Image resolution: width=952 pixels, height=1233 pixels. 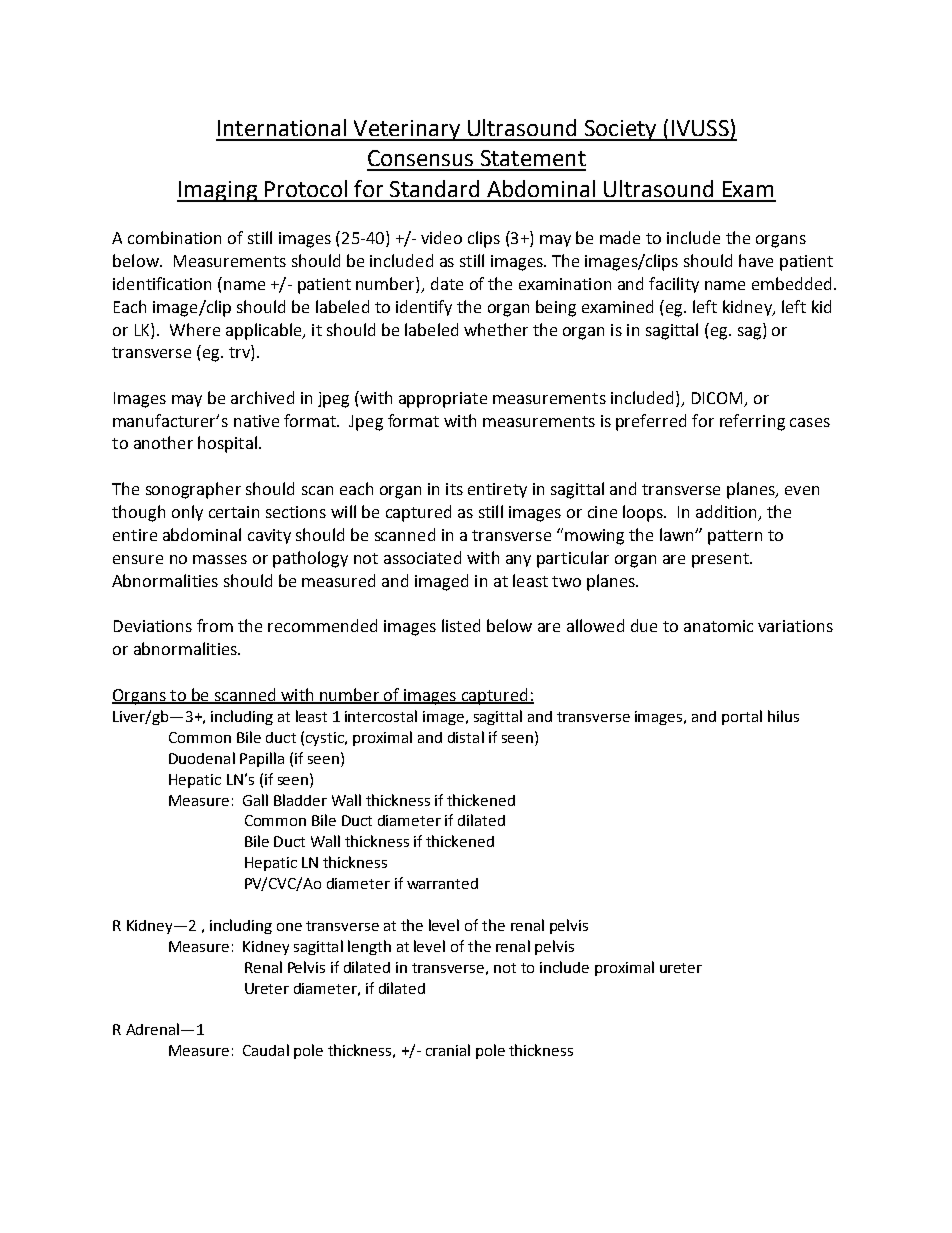 I want to click on Imaging, so click(x=218, y=191).
